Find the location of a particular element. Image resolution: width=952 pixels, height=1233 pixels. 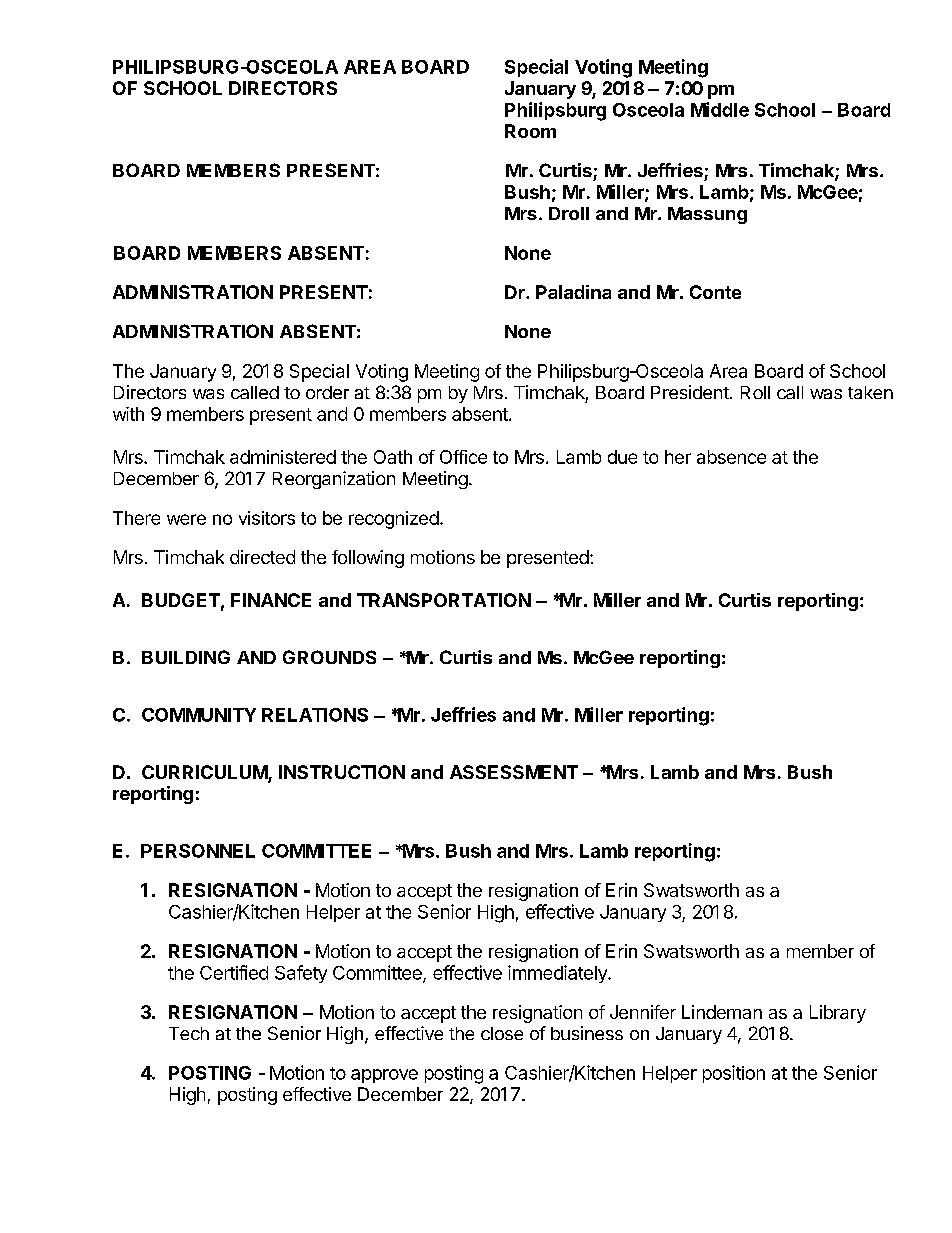

TRANSPORTATION is located at coordinates (444, 600).
